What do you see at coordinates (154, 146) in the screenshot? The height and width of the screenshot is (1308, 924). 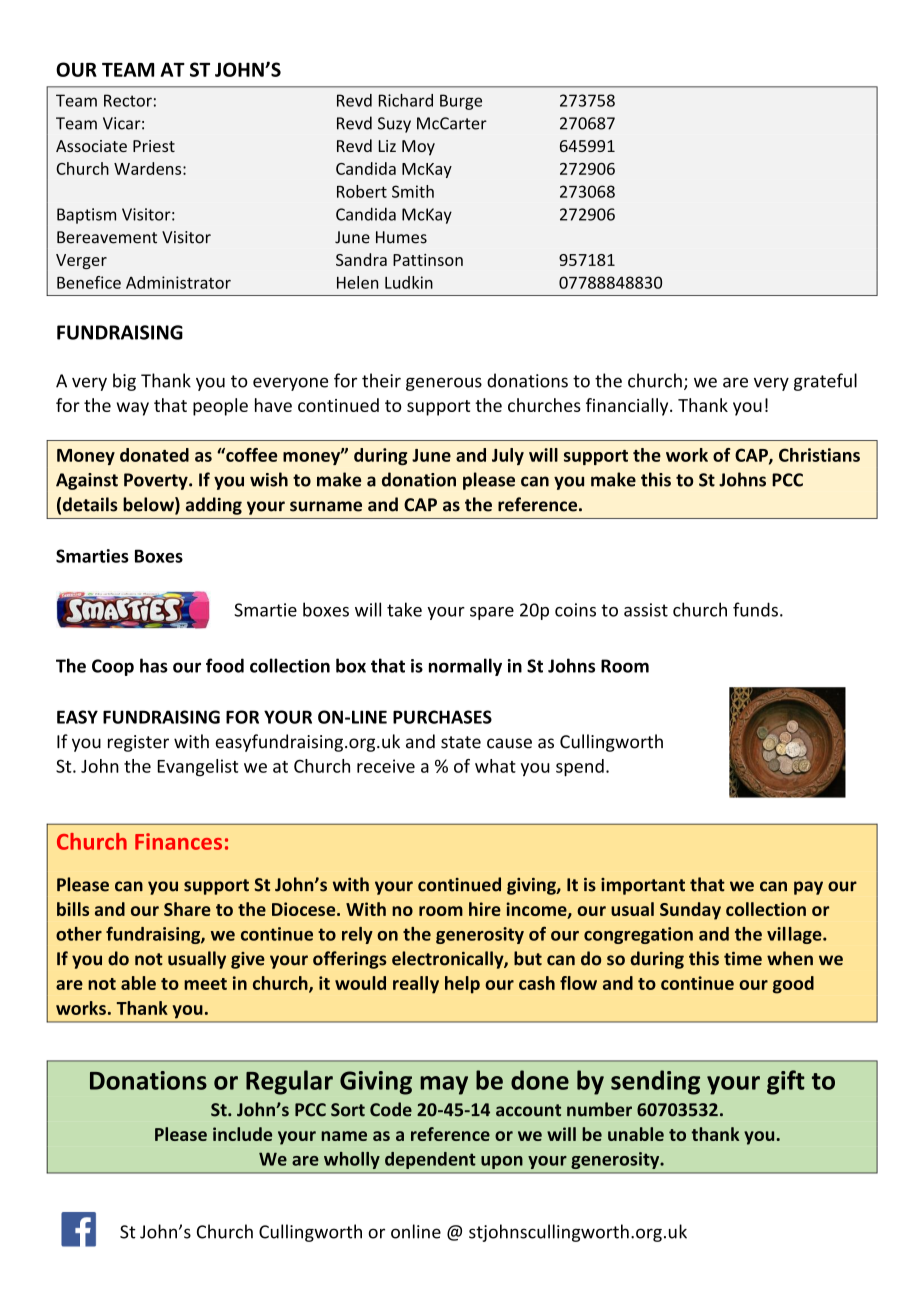 I see `Priest` at bounding box center [154, 146].
